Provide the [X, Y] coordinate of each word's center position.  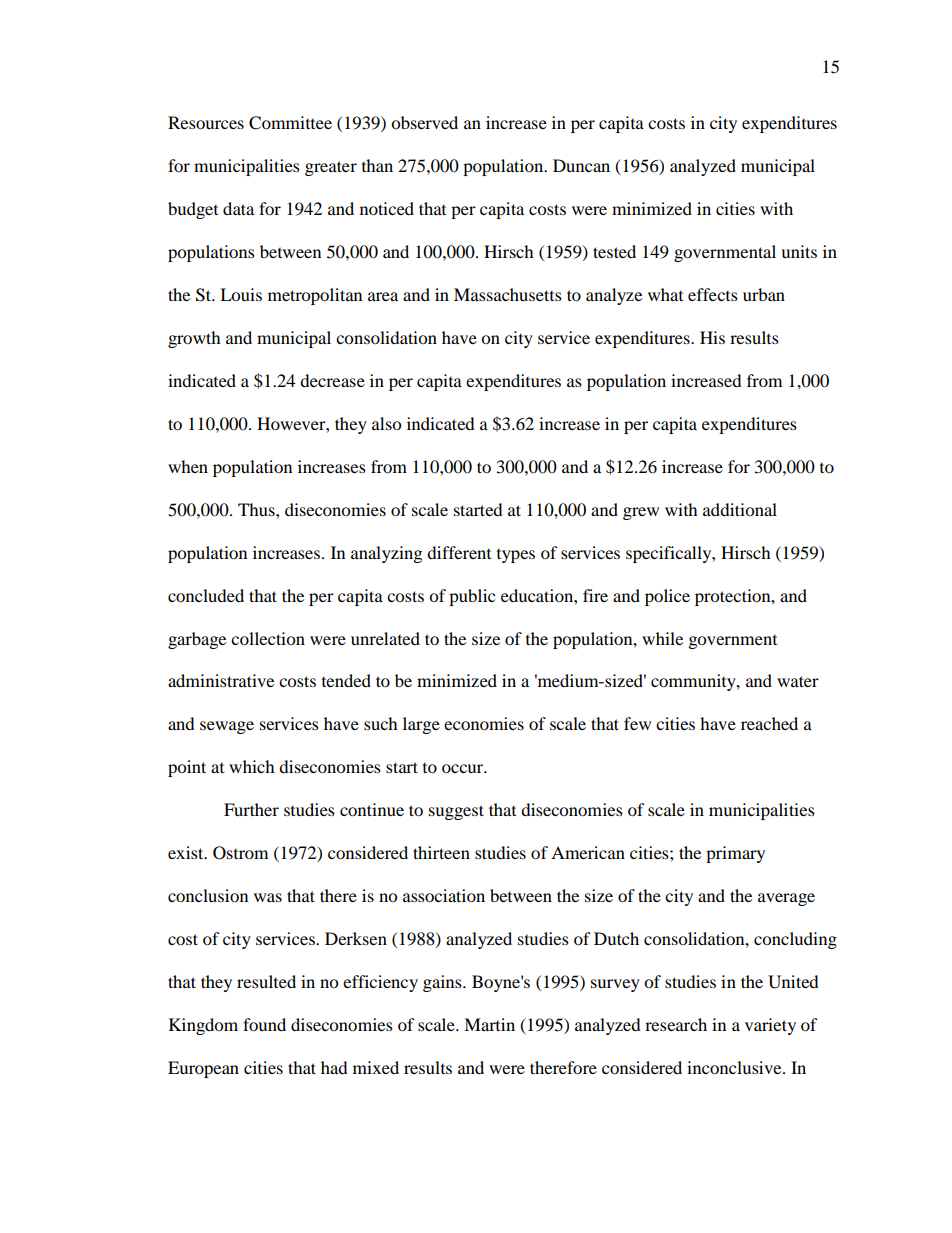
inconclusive [735, 1067]
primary [735, 854]
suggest [456, 812]
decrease [332, 380]
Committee [290, 123]
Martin [489, 1024]
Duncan [581, 165]
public [472, 597]
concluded [206, 595]
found [264, 1024]
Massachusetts [508, 294]
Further [251, 809]
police [667, 597]
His [712, 337]
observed [424, 122]
